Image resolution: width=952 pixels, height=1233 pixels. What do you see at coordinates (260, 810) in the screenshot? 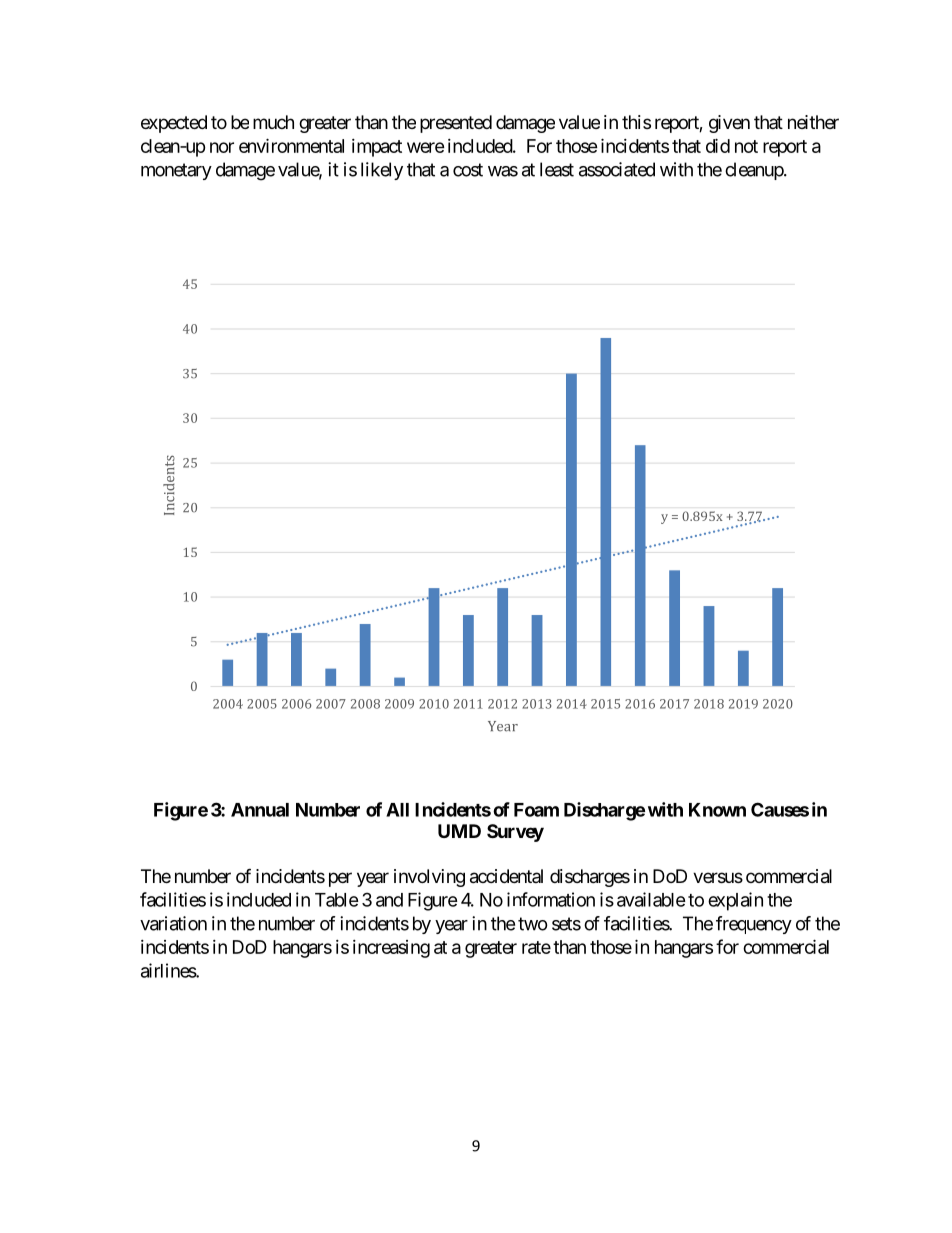
I see `Annual` at bounding box center [260, 810].
